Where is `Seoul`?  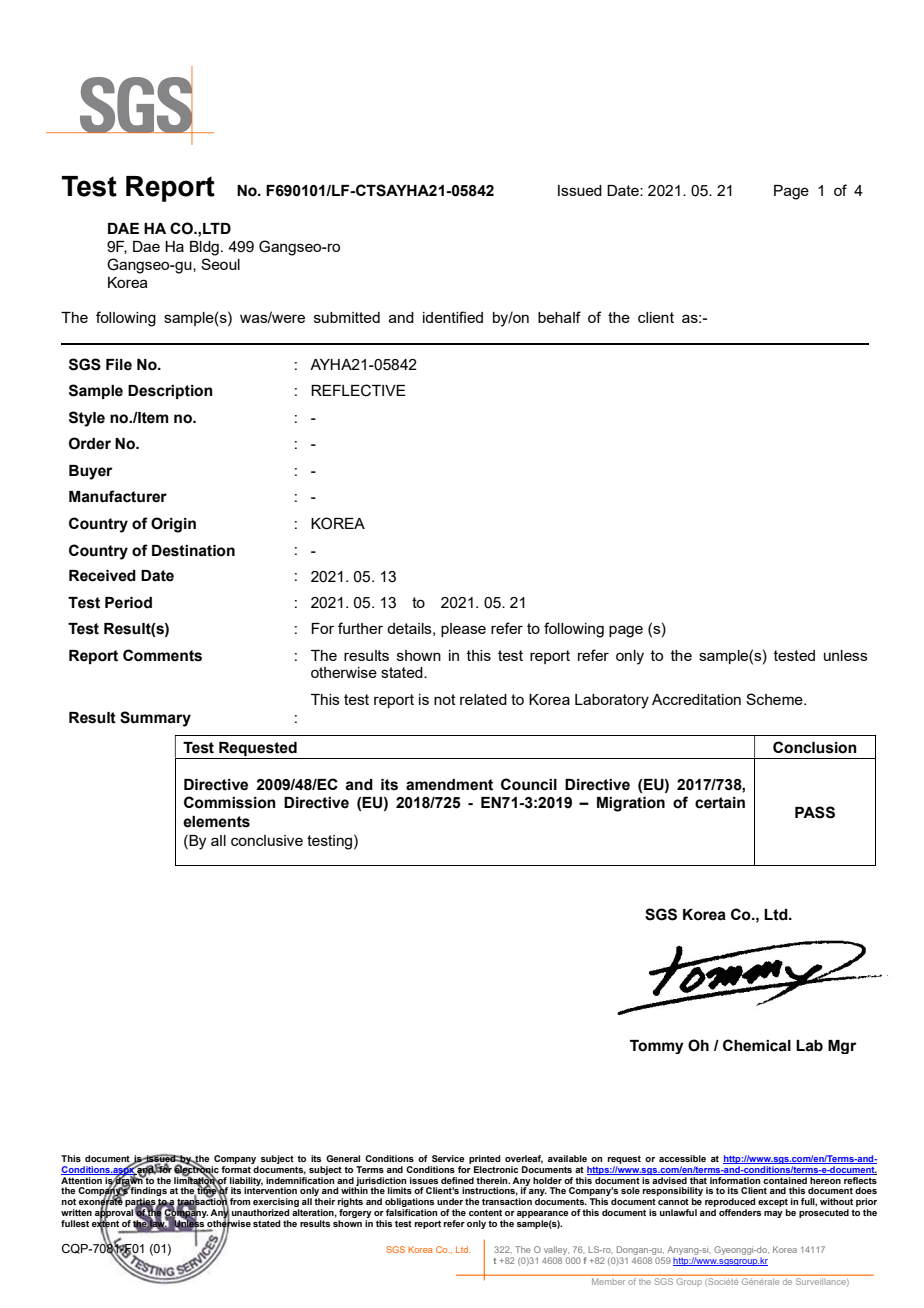
Seoul is located at coordinates (220, 264).
